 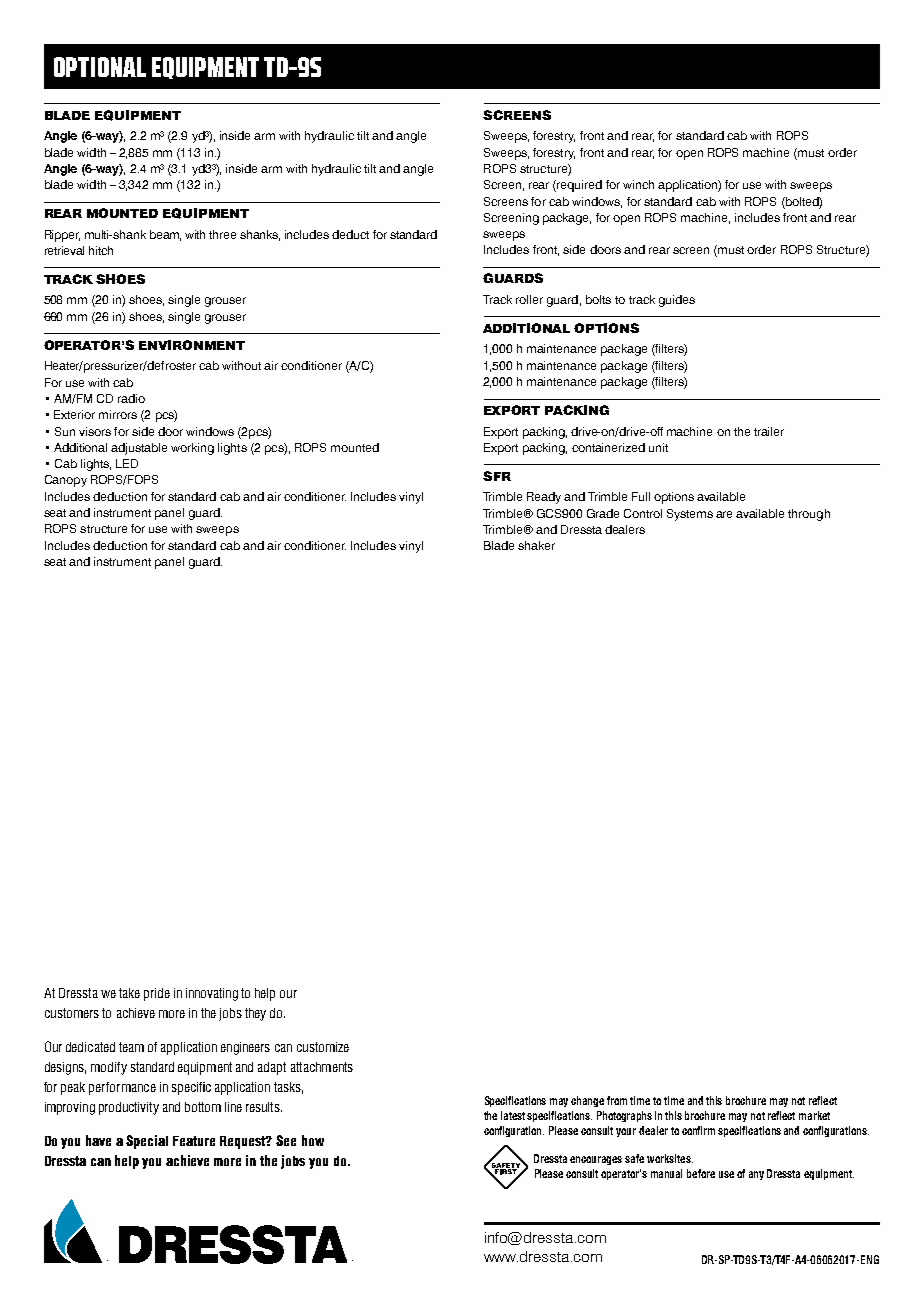 What do you see at coordinates (638, 184) in the screenshot?
I see `winch` at bounding box center [638, 184].
